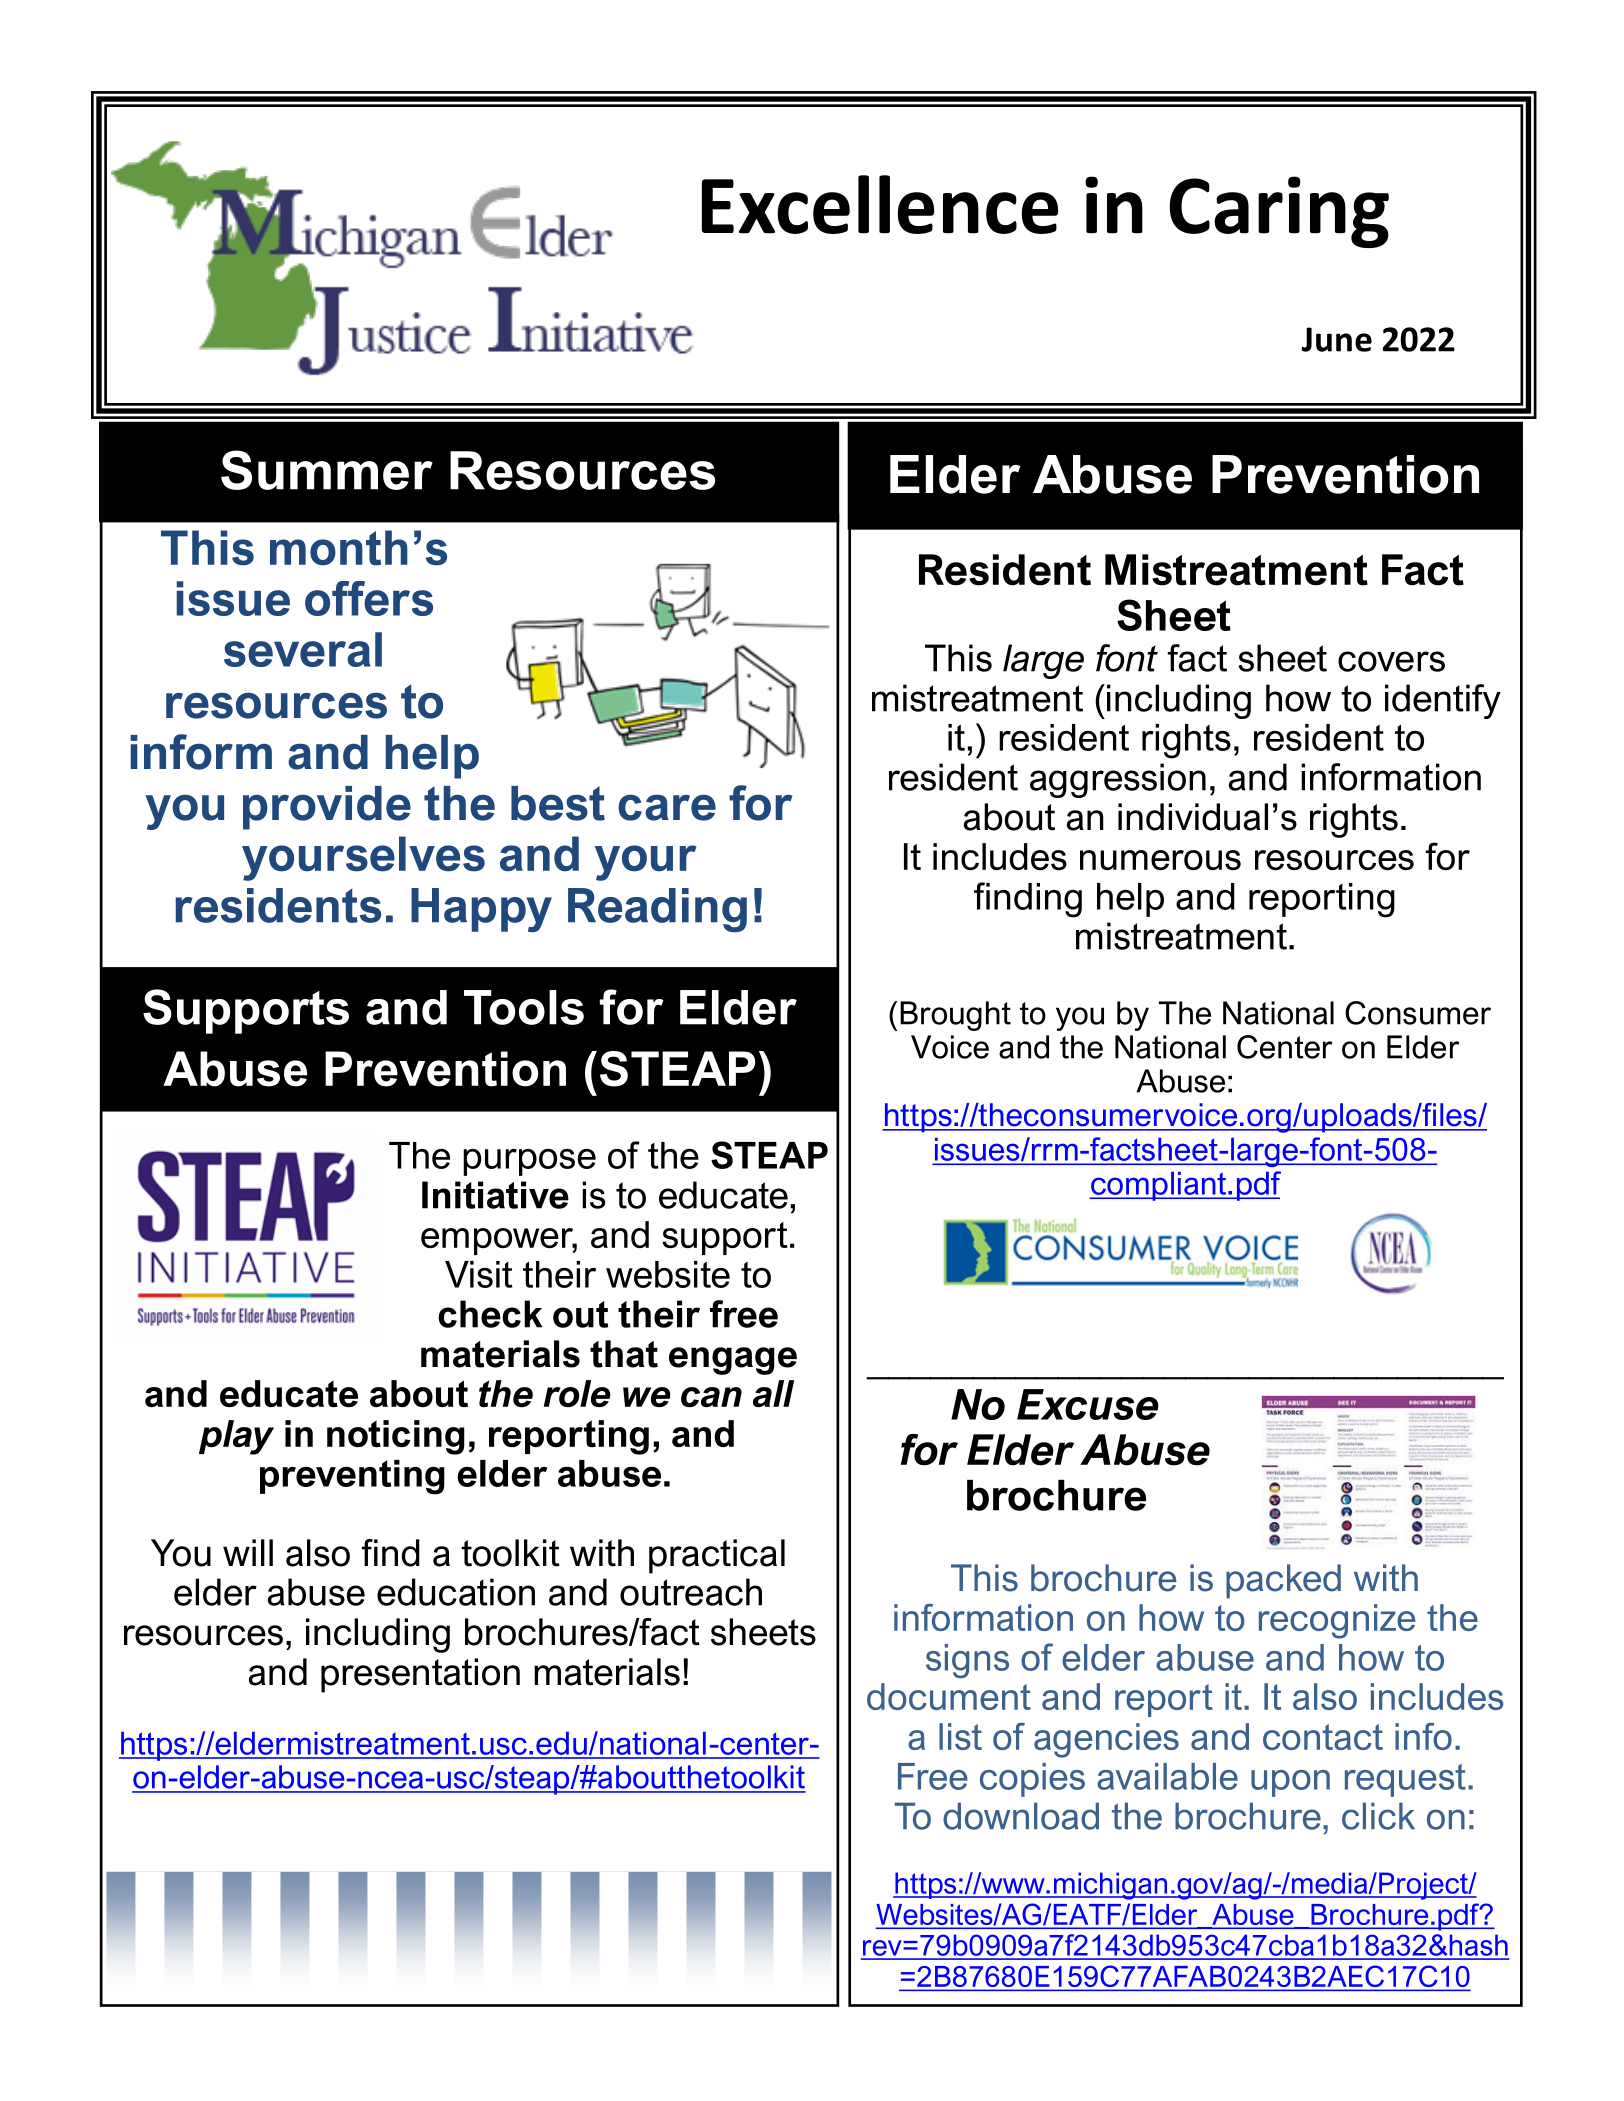 Image resolution: width=1624 pixels, height=2101 pixels. What do you see at coordinates (667, 807) in the screenshot?
I see `care` at bounding box center [667, 807].
